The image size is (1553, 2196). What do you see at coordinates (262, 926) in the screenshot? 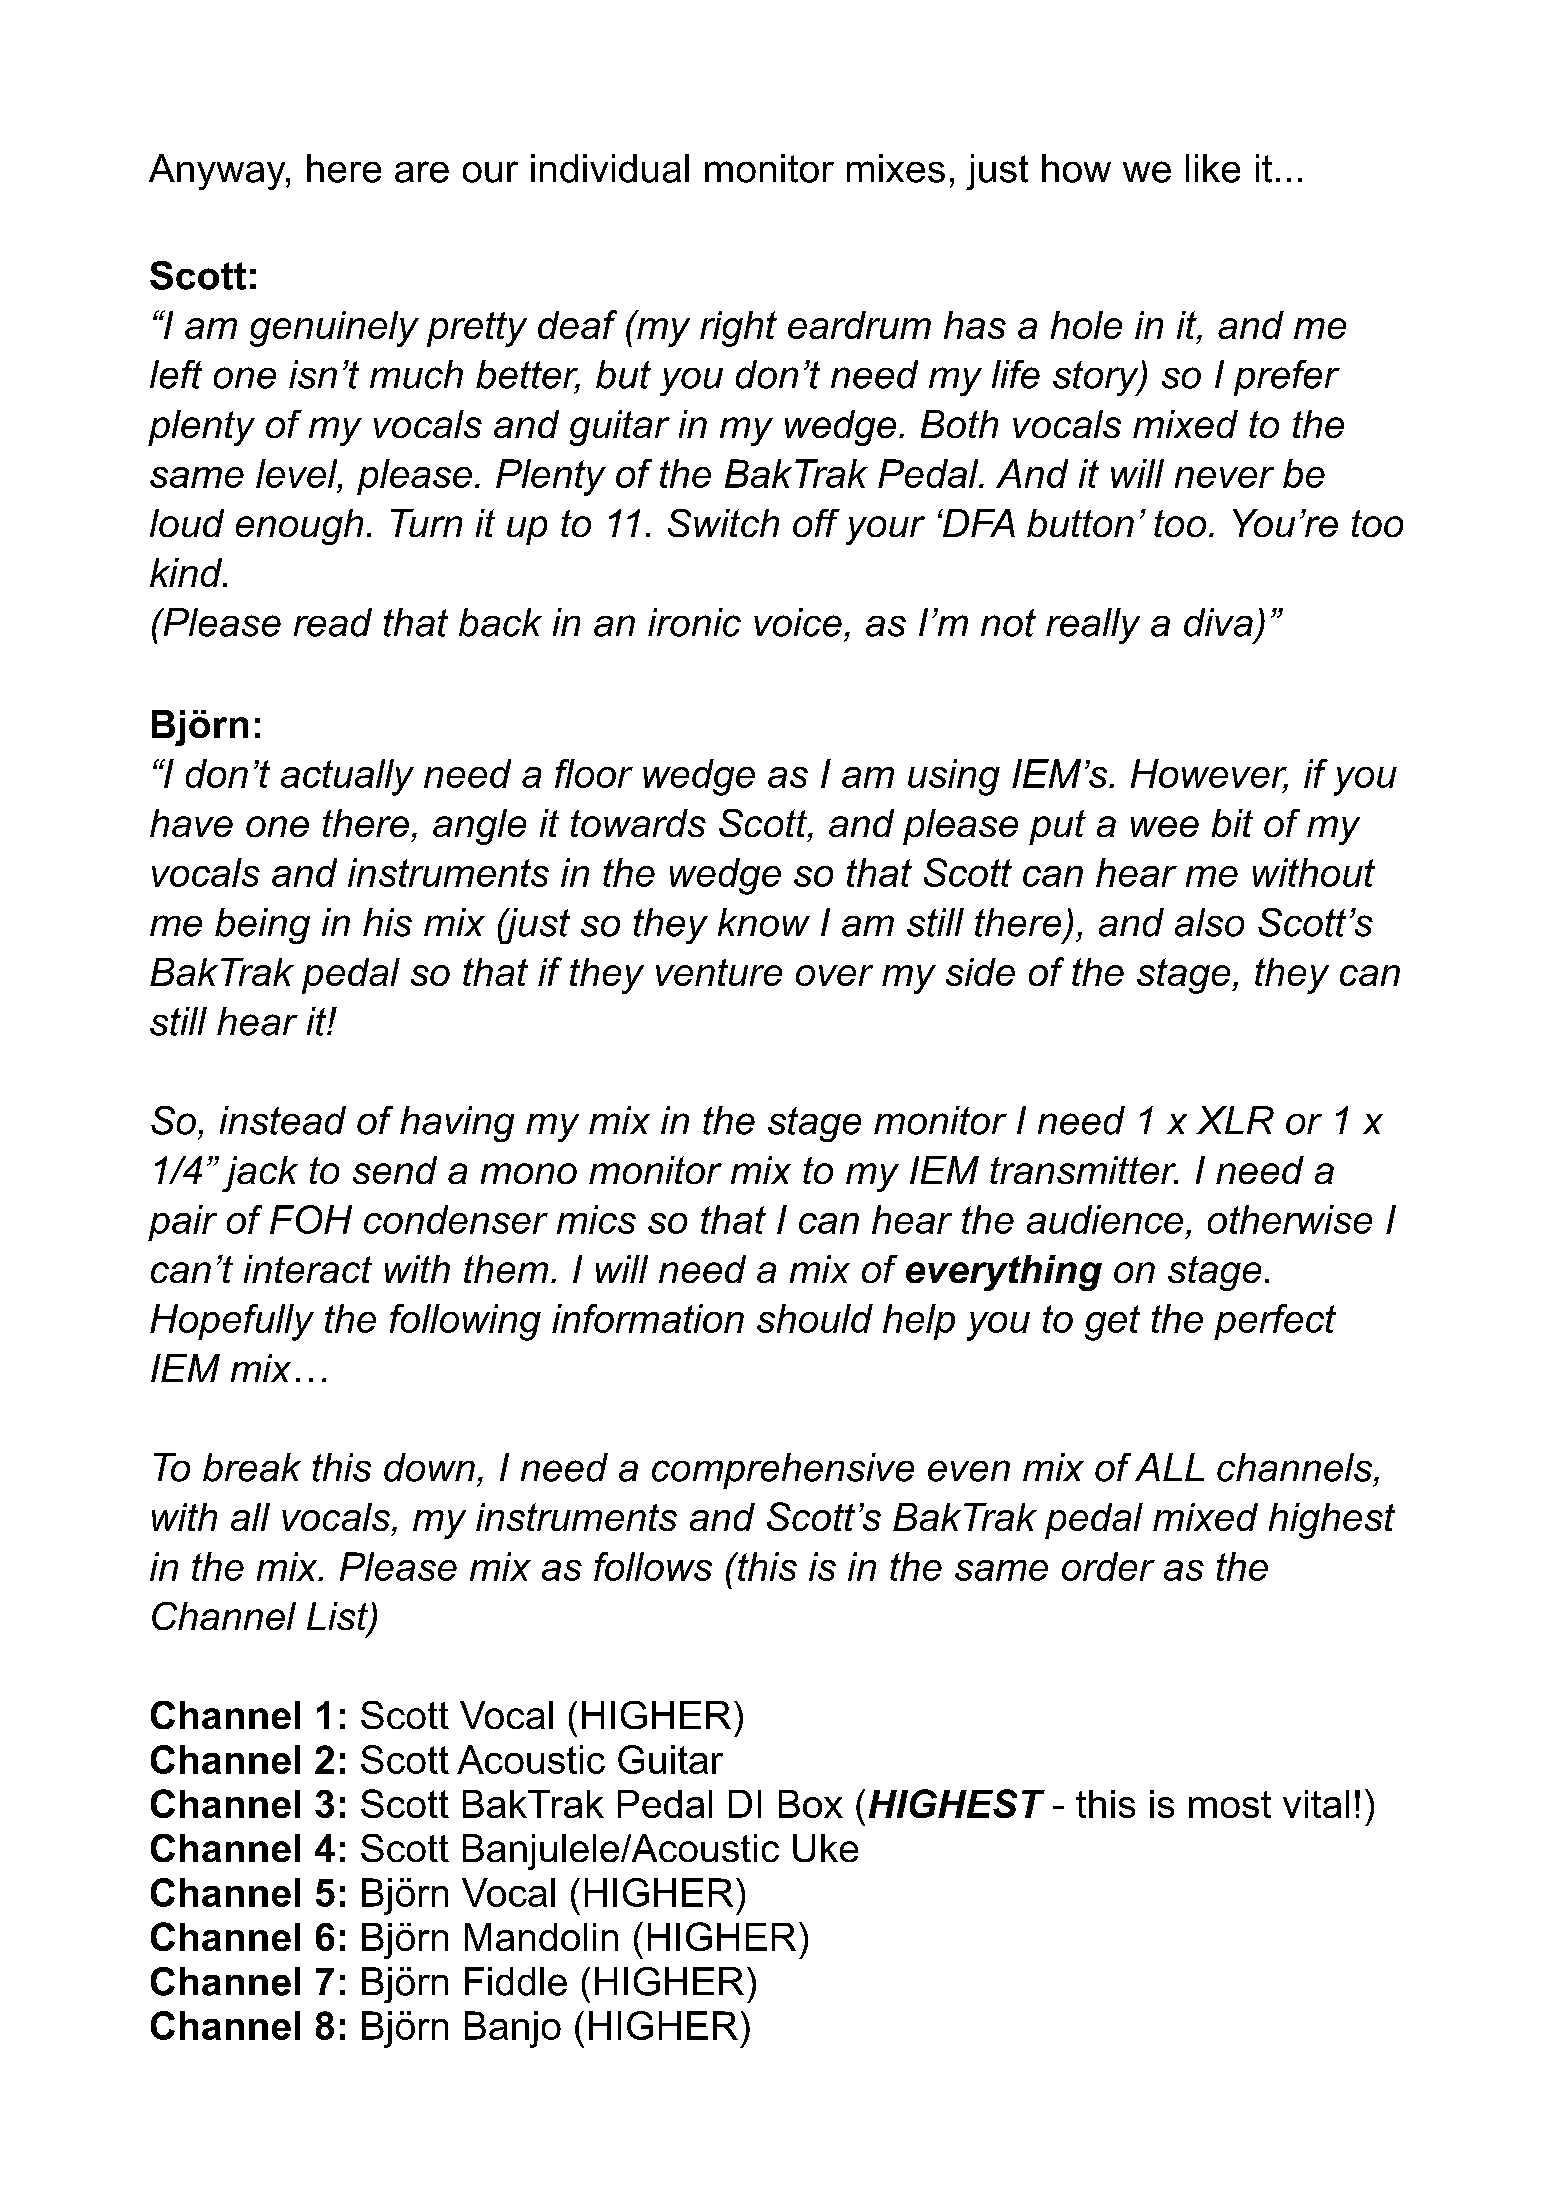
I see `being` at bounding box center [262, 926].
